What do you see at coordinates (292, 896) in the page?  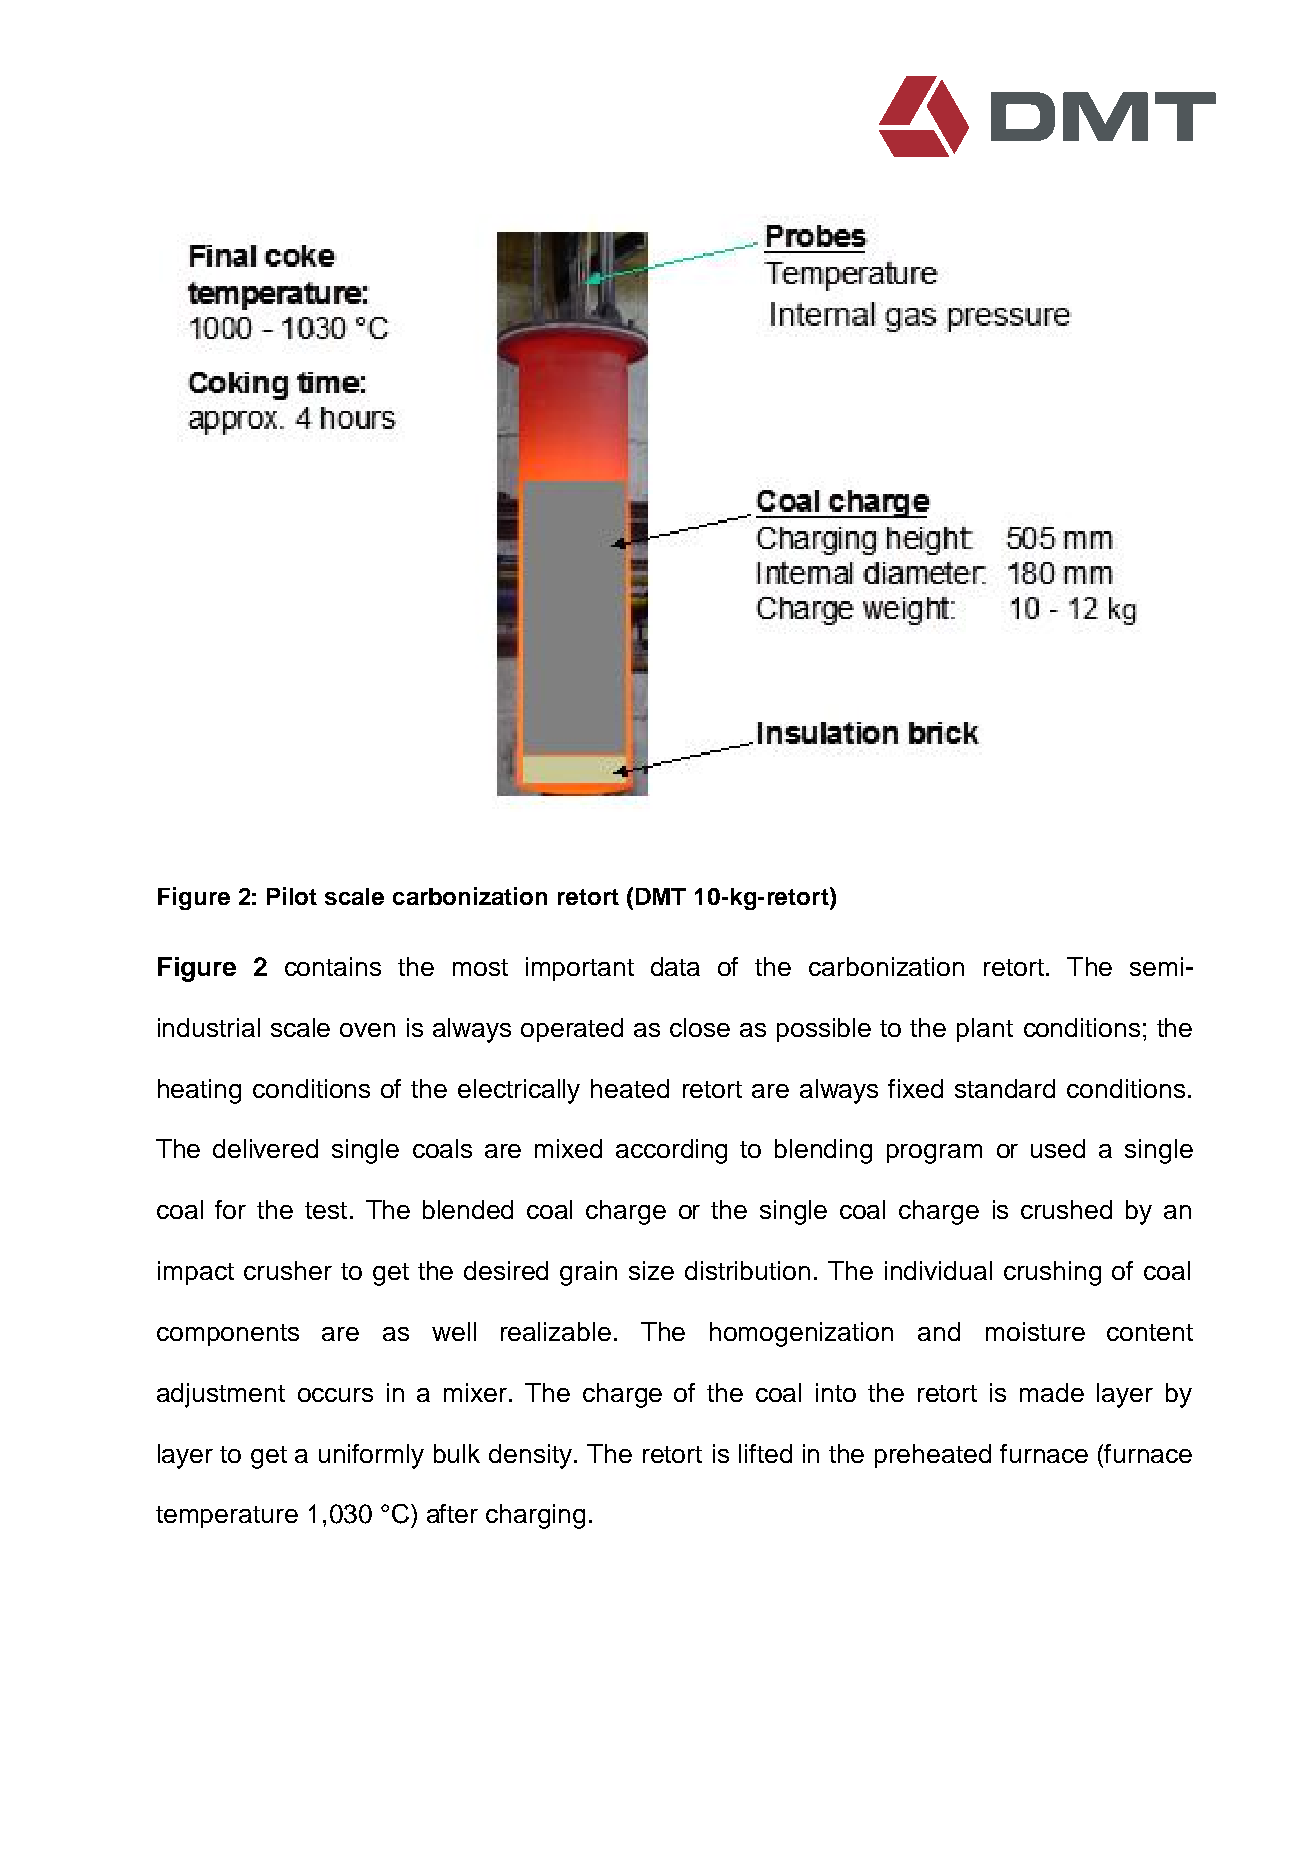 I see `Pilot` at bounding box center [292, 896].
